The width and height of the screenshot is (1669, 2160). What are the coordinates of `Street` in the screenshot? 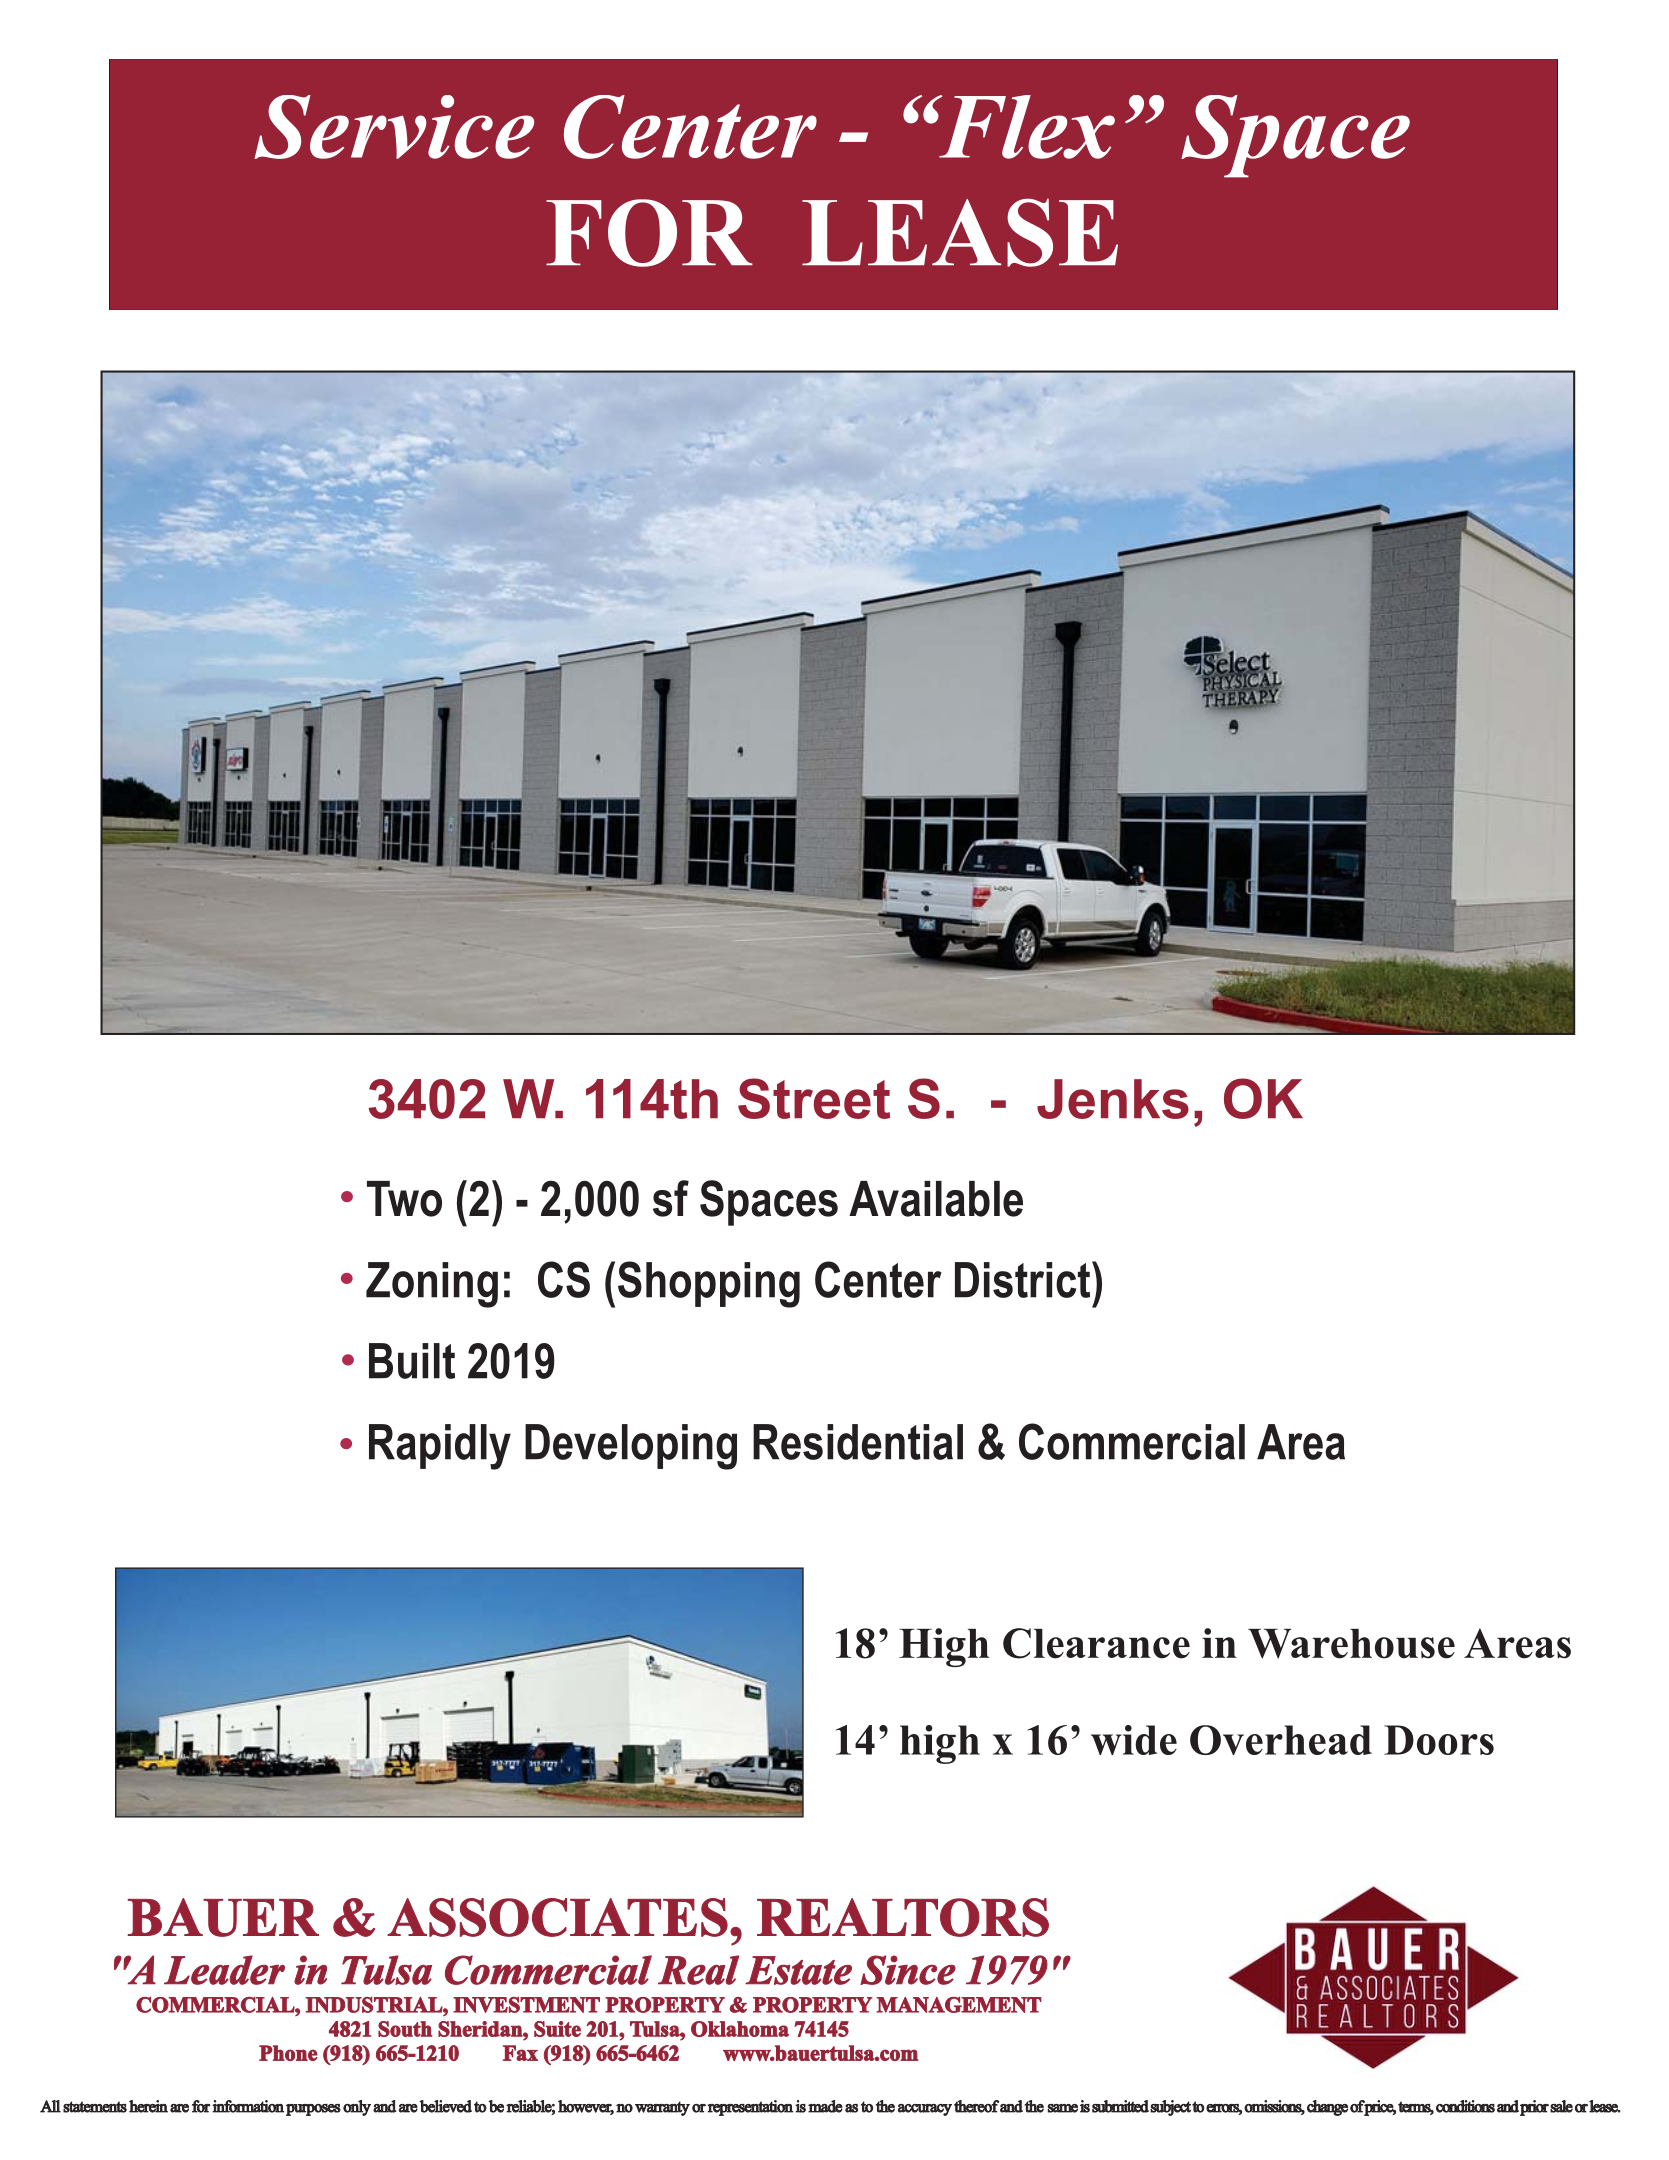 It's located at (814, 1098).
